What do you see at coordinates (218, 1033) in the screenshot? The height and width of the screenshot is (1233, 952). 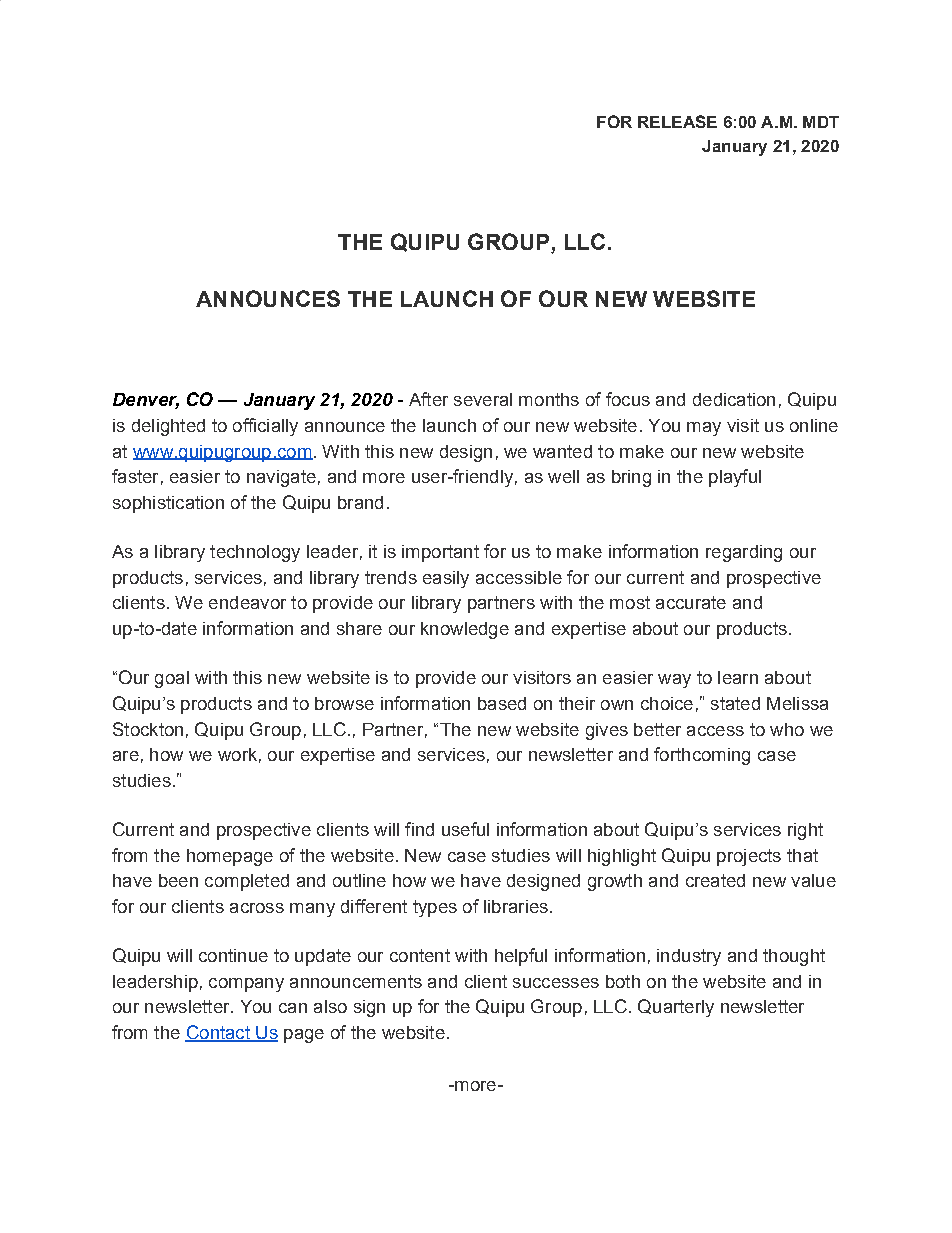 I see `Contact` at bounding box center [218, 1033].
